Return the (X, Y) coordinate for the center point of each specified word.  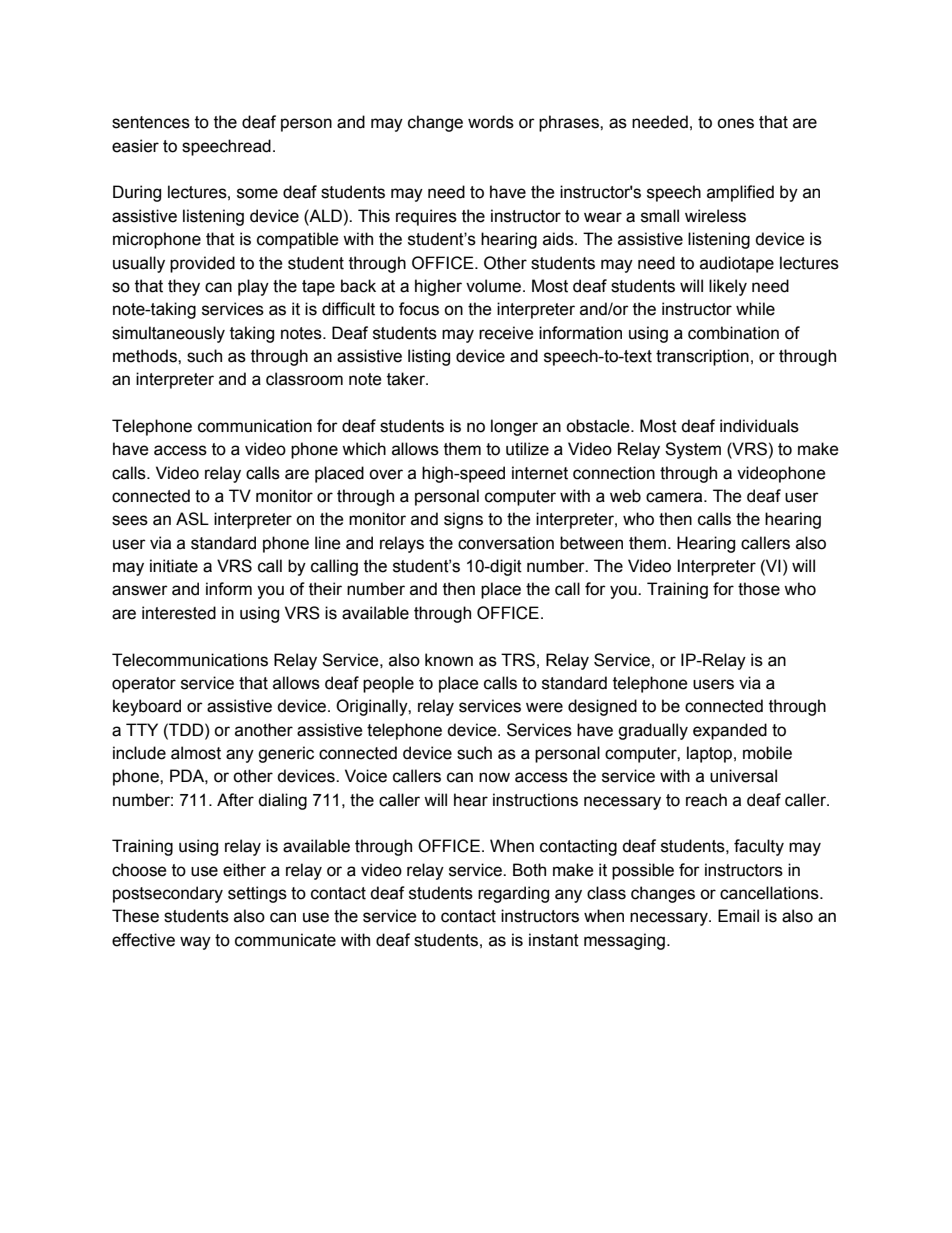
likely (728, 287)
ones (735, 123)
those (759, 589)
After (235, 800)
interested (179, 613)
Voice (366, 776)
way (195, 943)
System (693, 450)
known (449, 660)
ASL (192, 519)
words (491, 122)
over (386, 474)
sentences (151, 122)
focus (419, 309)
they (184, 287)
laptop (709, 754)
